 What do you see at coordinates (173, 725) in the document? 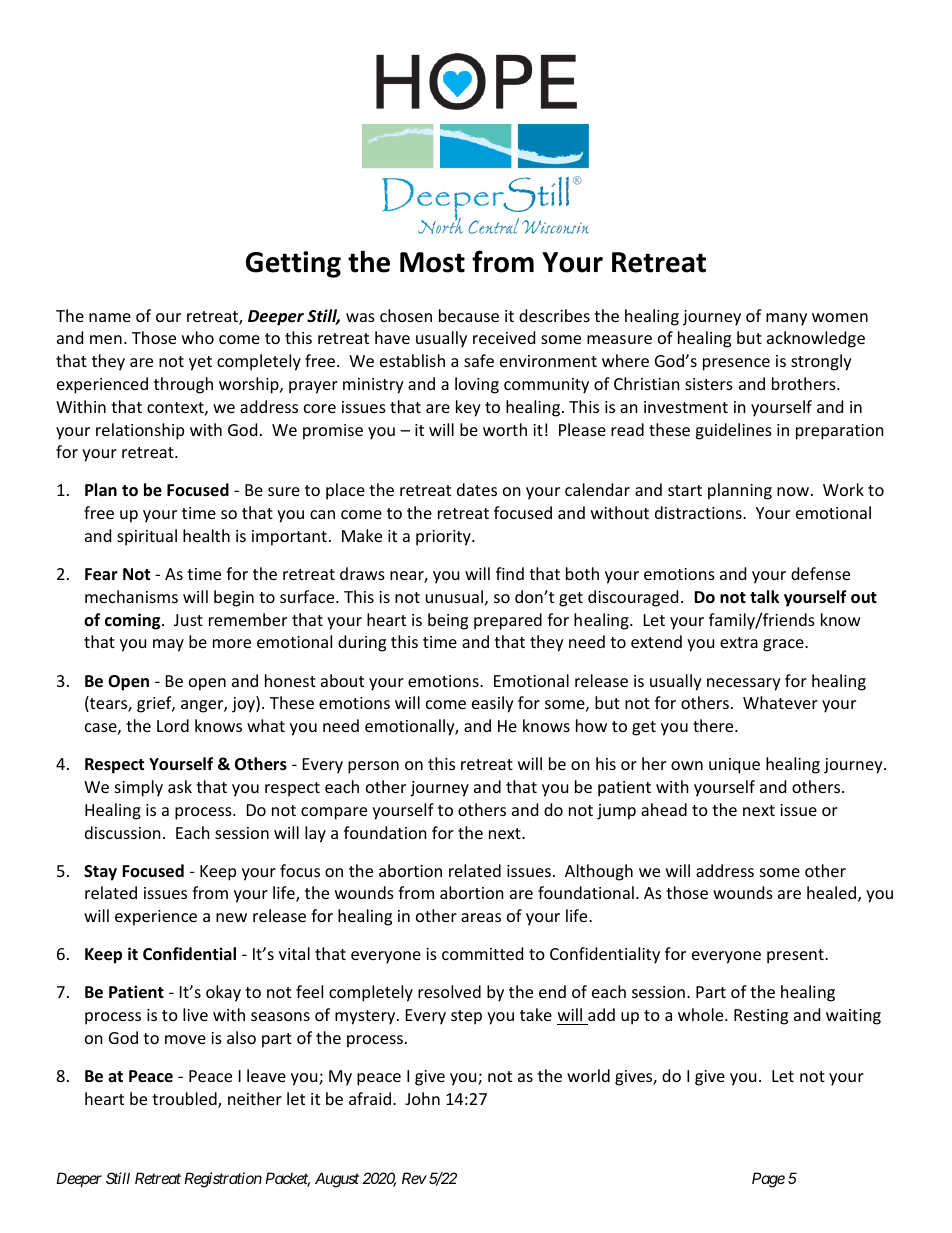
I see `Lord` at bounding box center [173, 725].
